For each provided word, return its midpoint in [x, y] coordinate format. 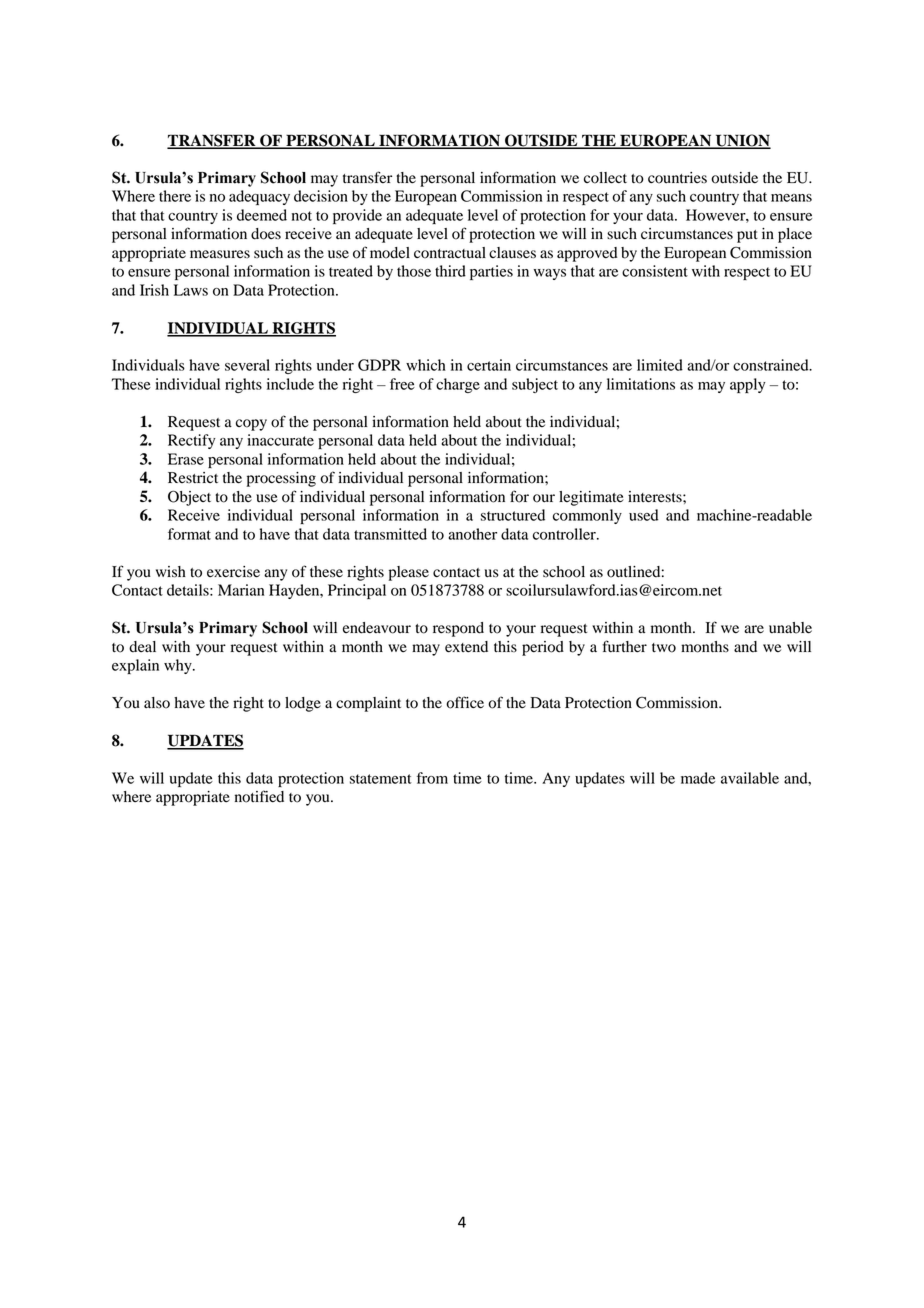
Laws [191, 290]
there [175, 196]
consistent [655, 271]
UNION [742, 141]
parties [491, 272]
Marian [241, 590]
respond [458, 629]
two [664, 648]
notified [259, 796]
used [644, 515]
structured [513, 515]
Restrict [193, 478]
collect [605, 178]
